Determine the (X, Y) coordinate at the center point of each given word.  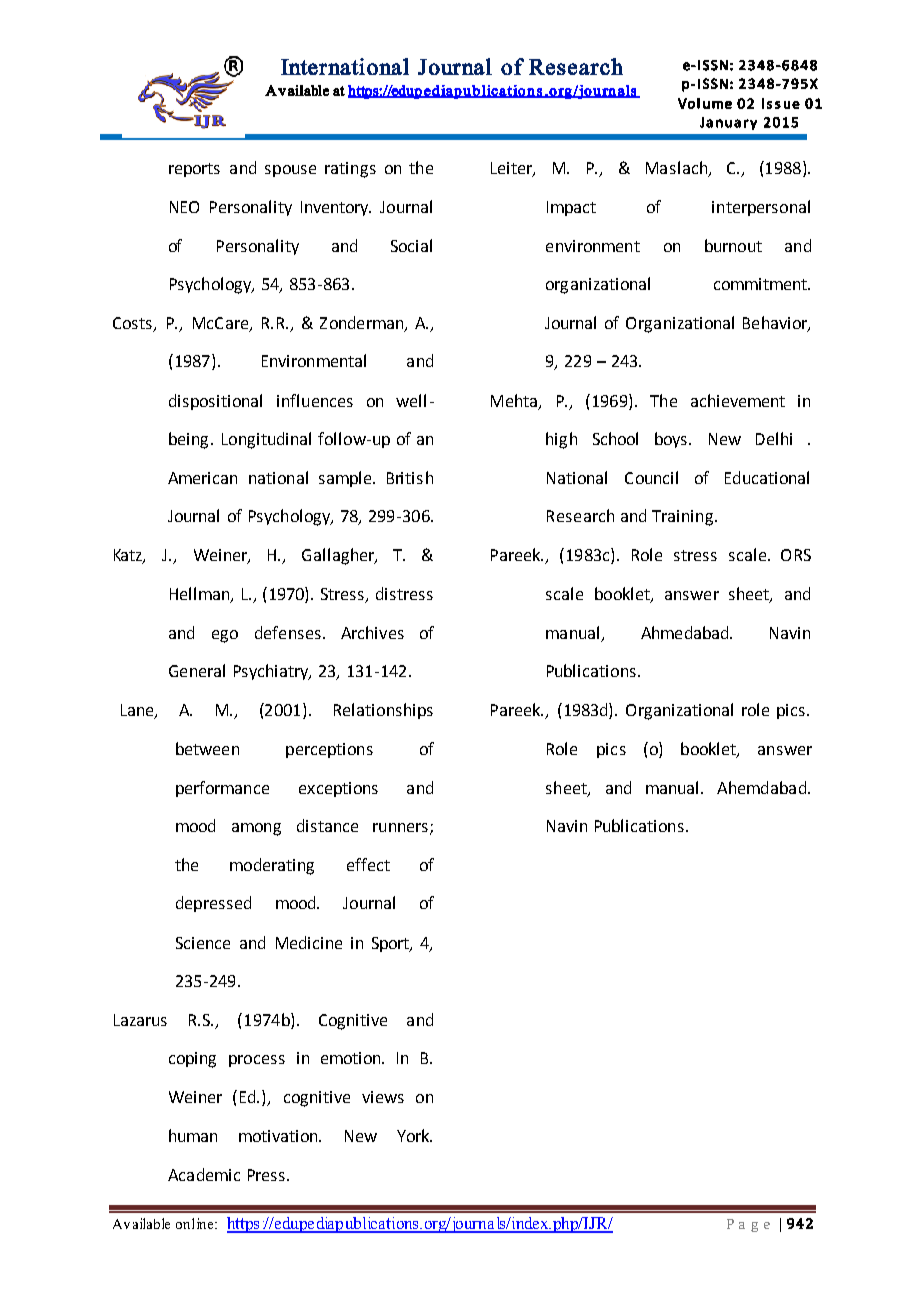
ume (717, 105)
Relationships (383, 711)
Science (203, 943)
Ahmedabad (686, 632)
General (197, 670)
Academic (204, 1174)
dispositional (215, 402)
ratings (350, 170)
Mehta (514, 400)
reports (194, 170)
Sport (392, 944)
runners (400, 827)
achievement (738, 400)
